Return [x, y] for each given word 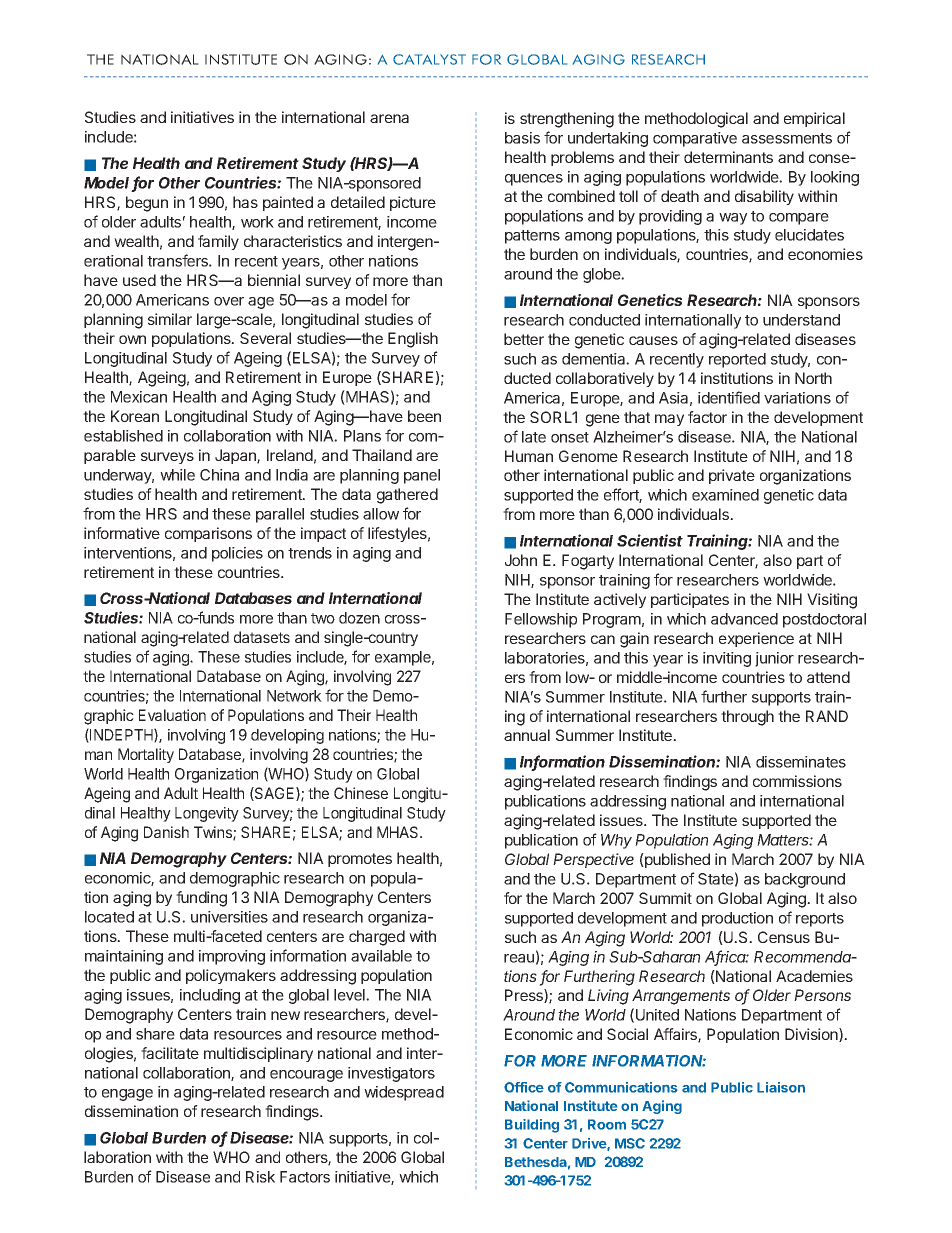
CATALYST [429, 59]
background [805, 880]
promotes [360, 860]
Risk [260, 1177]
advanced [744, 619]
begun [147, 204]
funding [201, 899]
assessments [787, 138]
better [524, 339]
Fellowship [541, 620]
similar [170, 319]
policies [237, 554]
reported [737, 360]
